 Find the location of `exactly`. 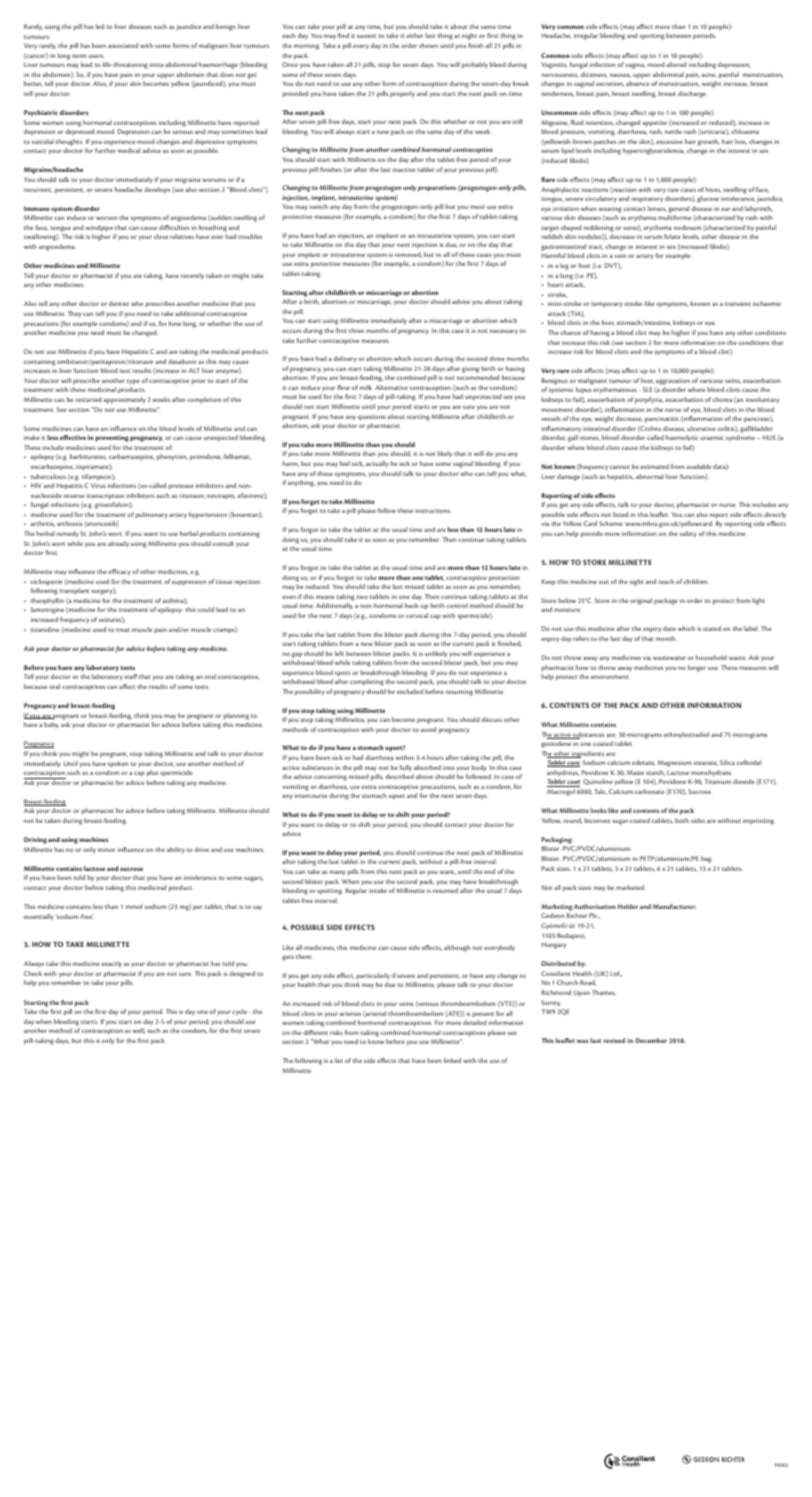

exactly is located at coordinates (112, 964).
